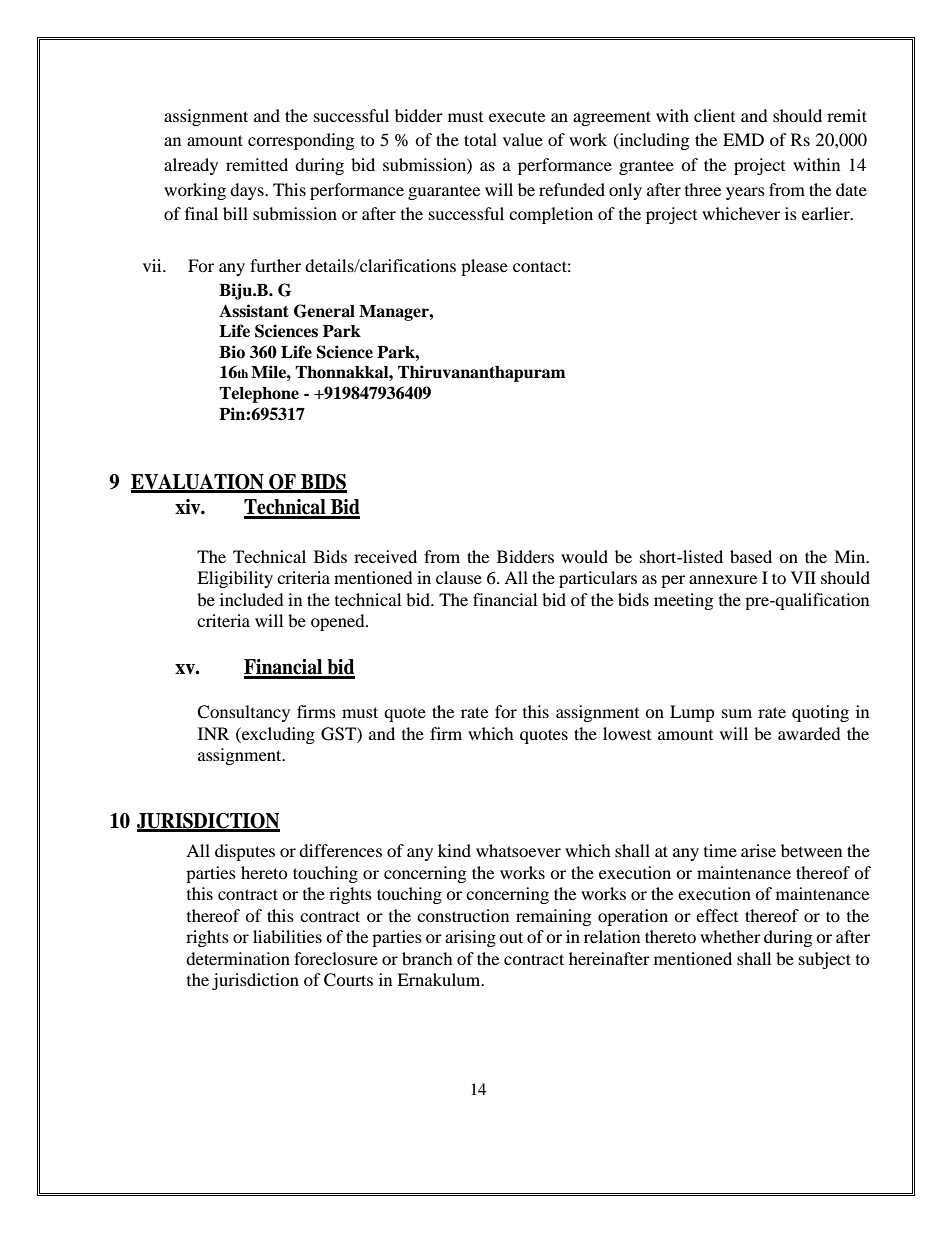  What do you see at coordinates (277, 735) in the screenshot?
I see `excluding` at bounding box center [277, 735].
